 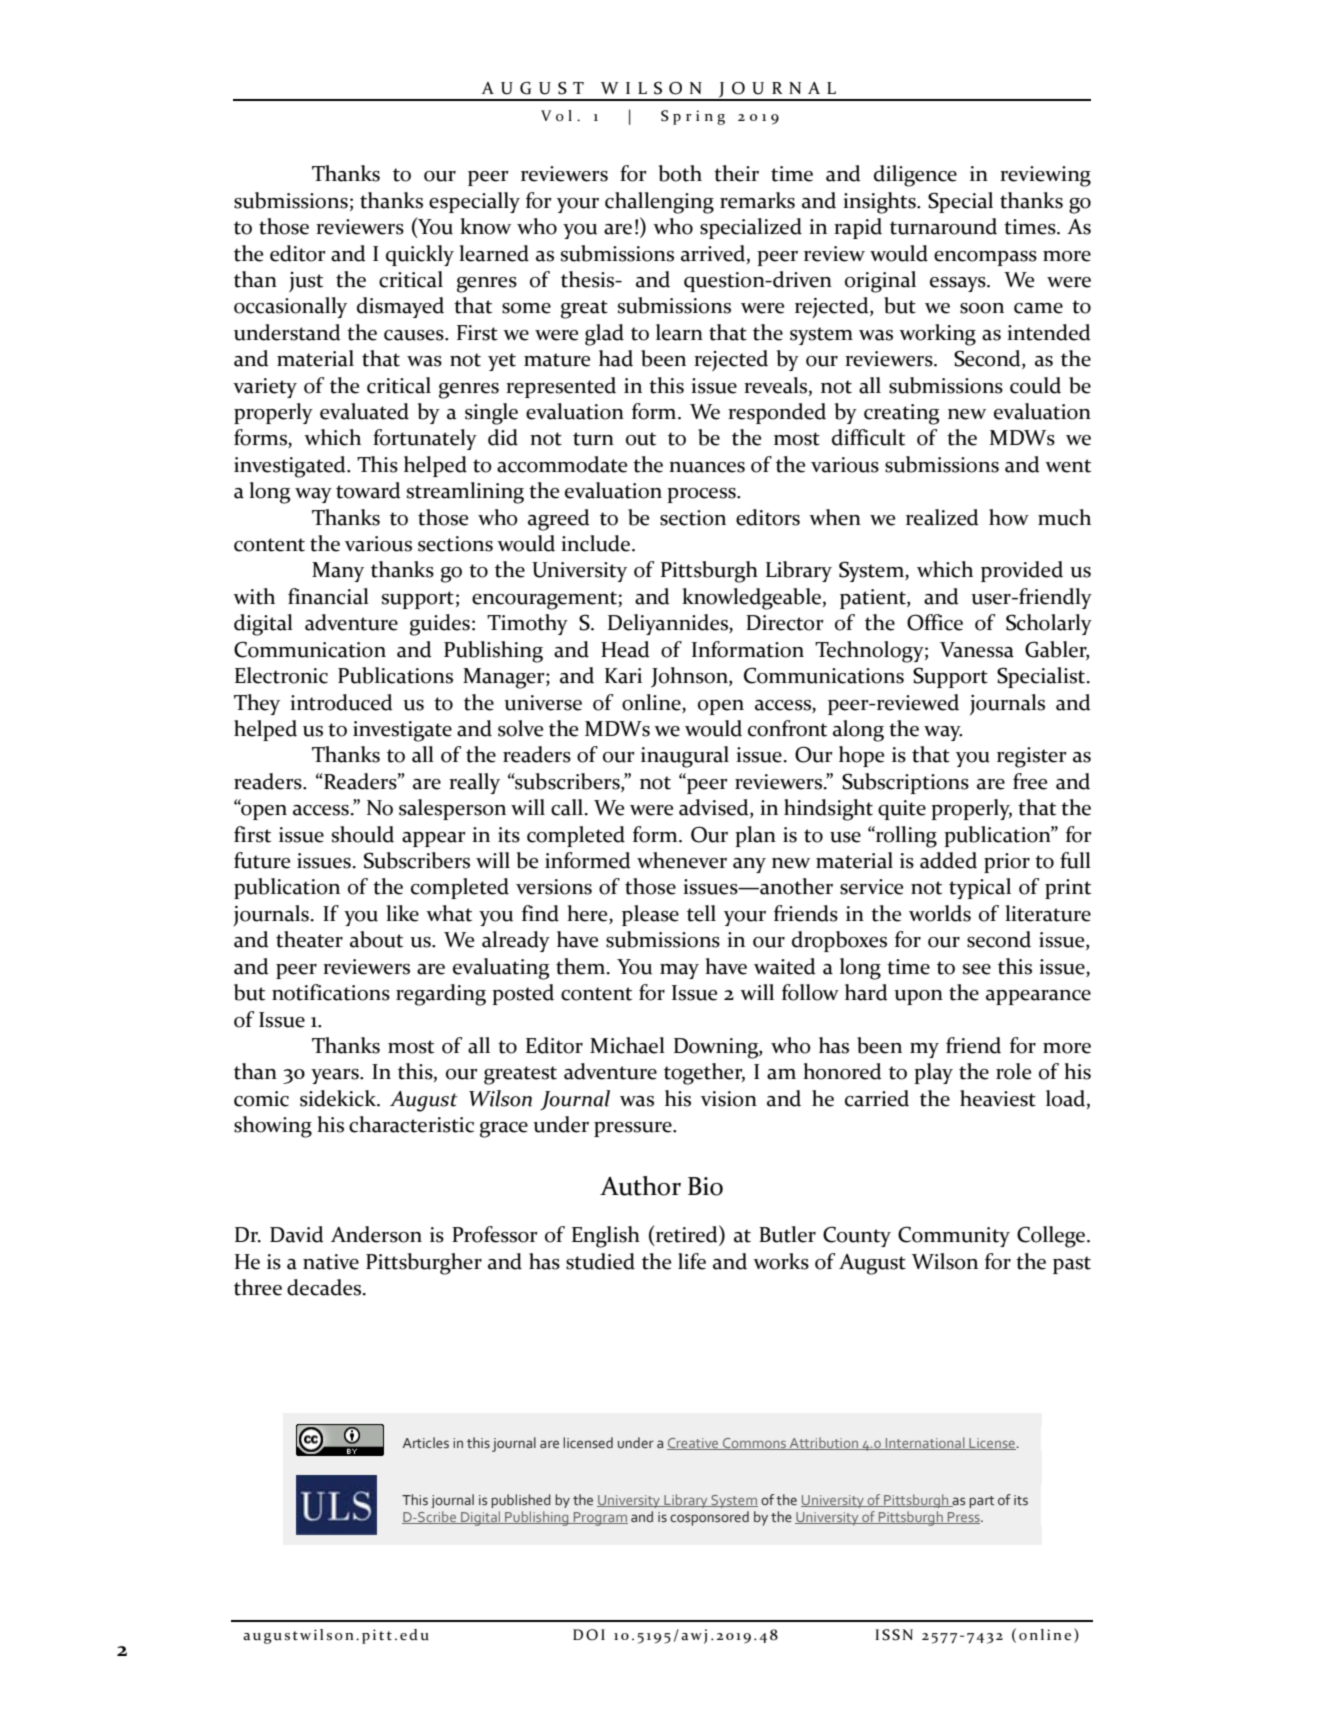 What do you see at coordinates (426, 1443) in the screenshot?
I see `Articles` at bounding box center [426, 1443].
